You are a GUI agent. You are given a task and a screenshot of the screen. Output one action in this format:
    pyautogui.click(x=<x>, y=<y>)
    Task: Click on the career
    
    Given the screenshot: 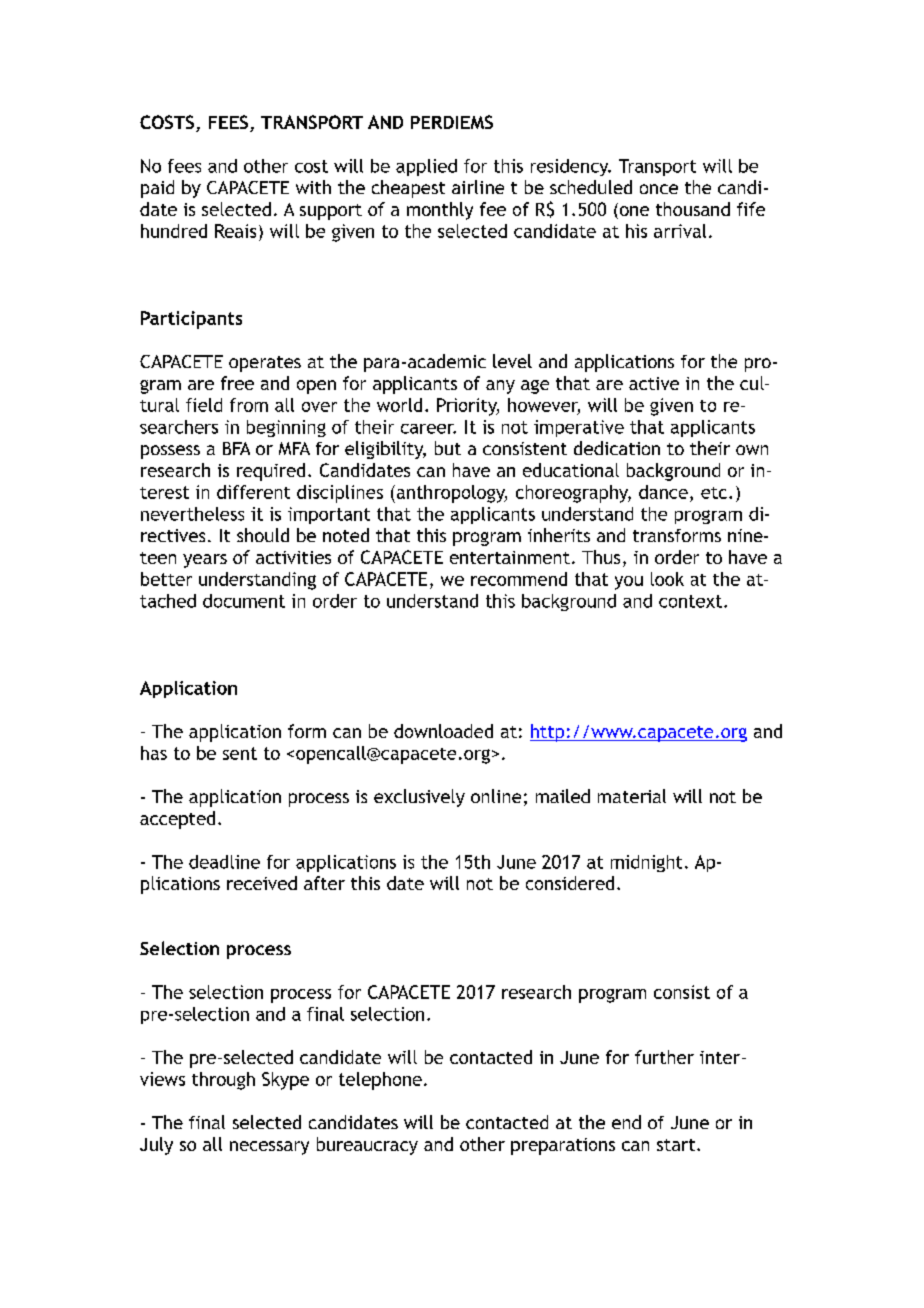 What is the action you would take?
    pyautogui.click(x=428, y=429)
